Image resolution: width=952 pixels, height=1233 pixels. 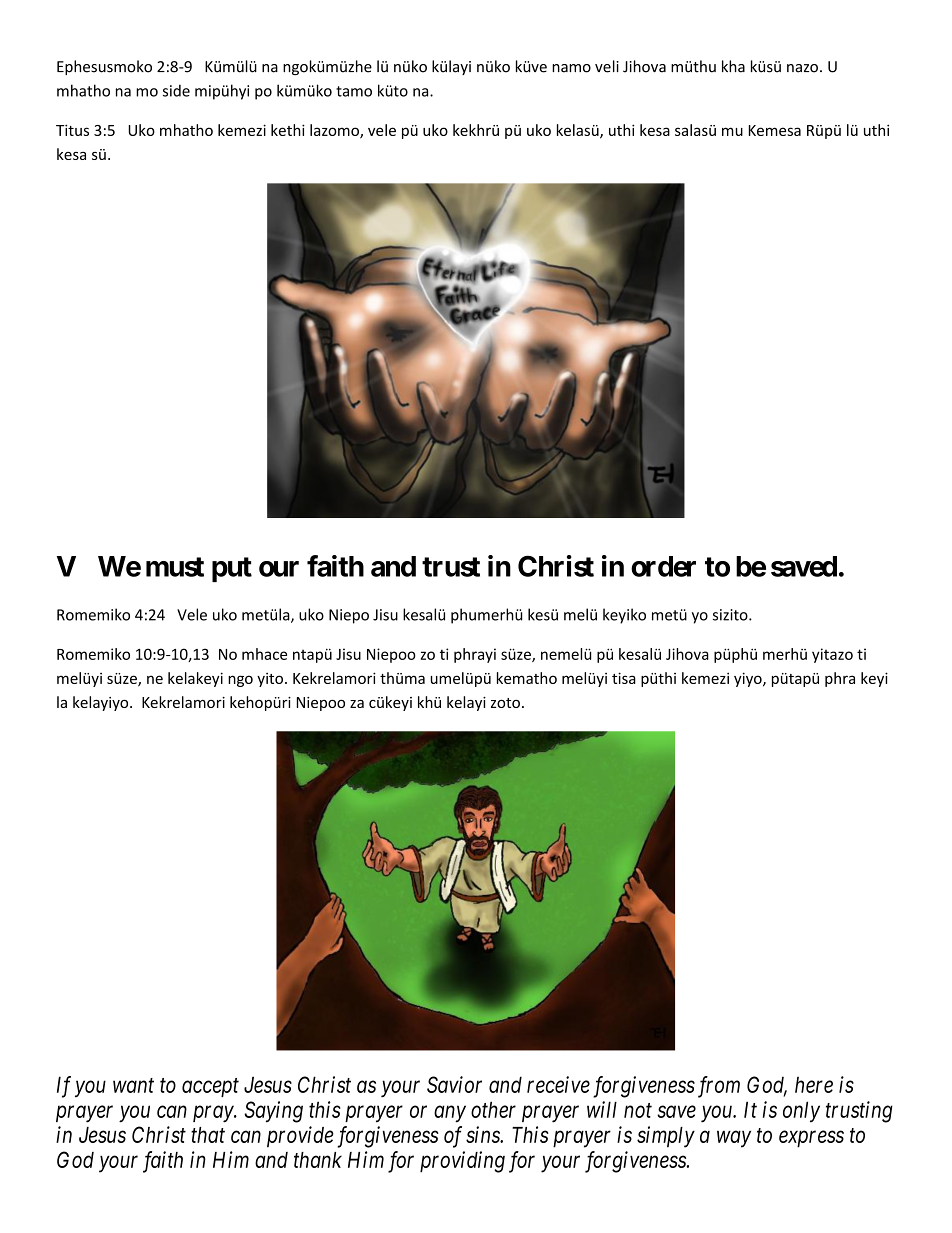 I want to click on side, so click(x=176, y=90).
